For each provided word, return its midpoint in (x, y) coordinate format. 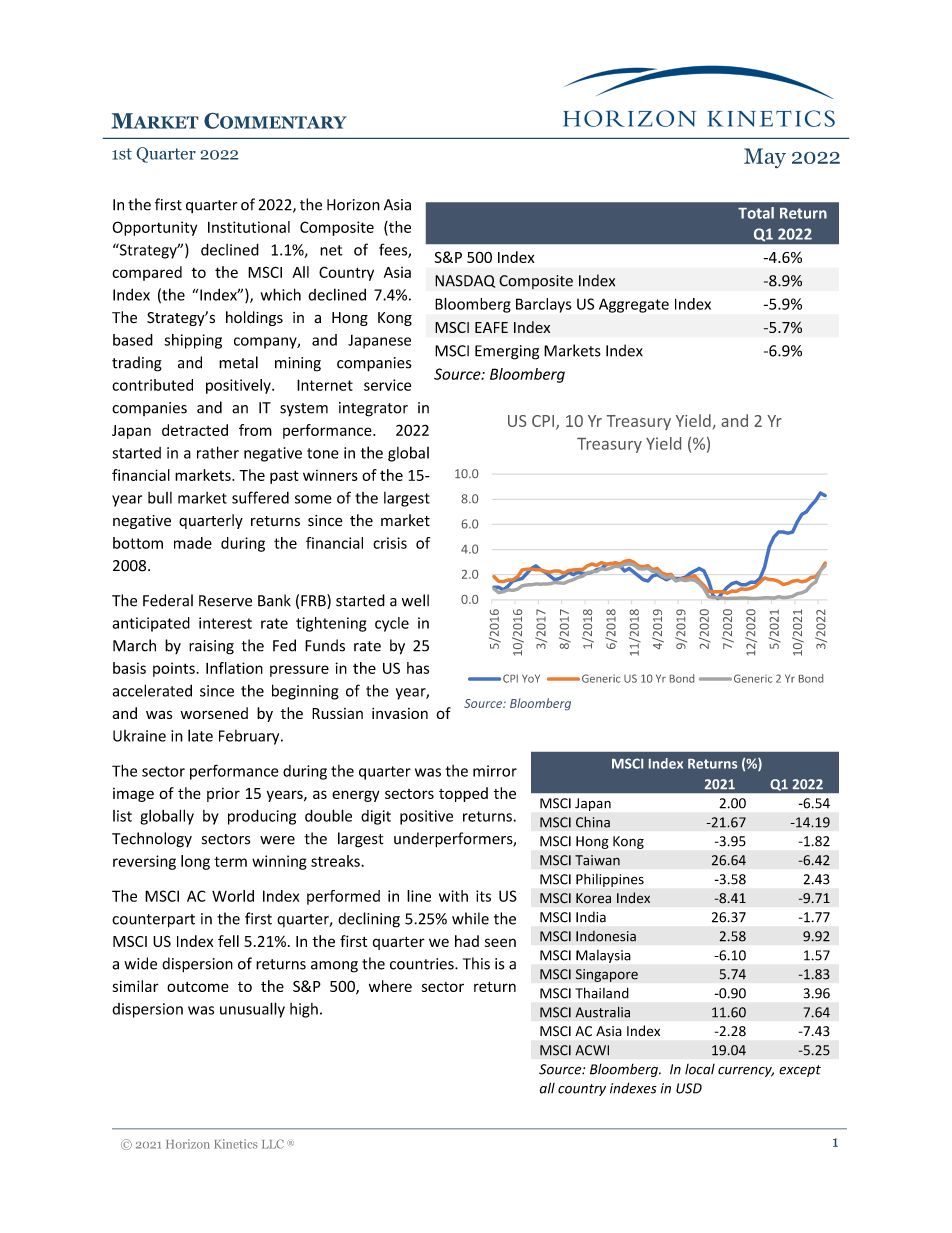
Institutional (249, 227)
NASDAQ (465, 281)
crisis (390, 543)
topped (463, 794)
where (390, 986)
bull (160, 498)
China (593, 822)
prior (223, 795)
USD (689, 1088)
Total (756, 213)
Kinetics (236, 1144)
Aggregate (634, 305)
